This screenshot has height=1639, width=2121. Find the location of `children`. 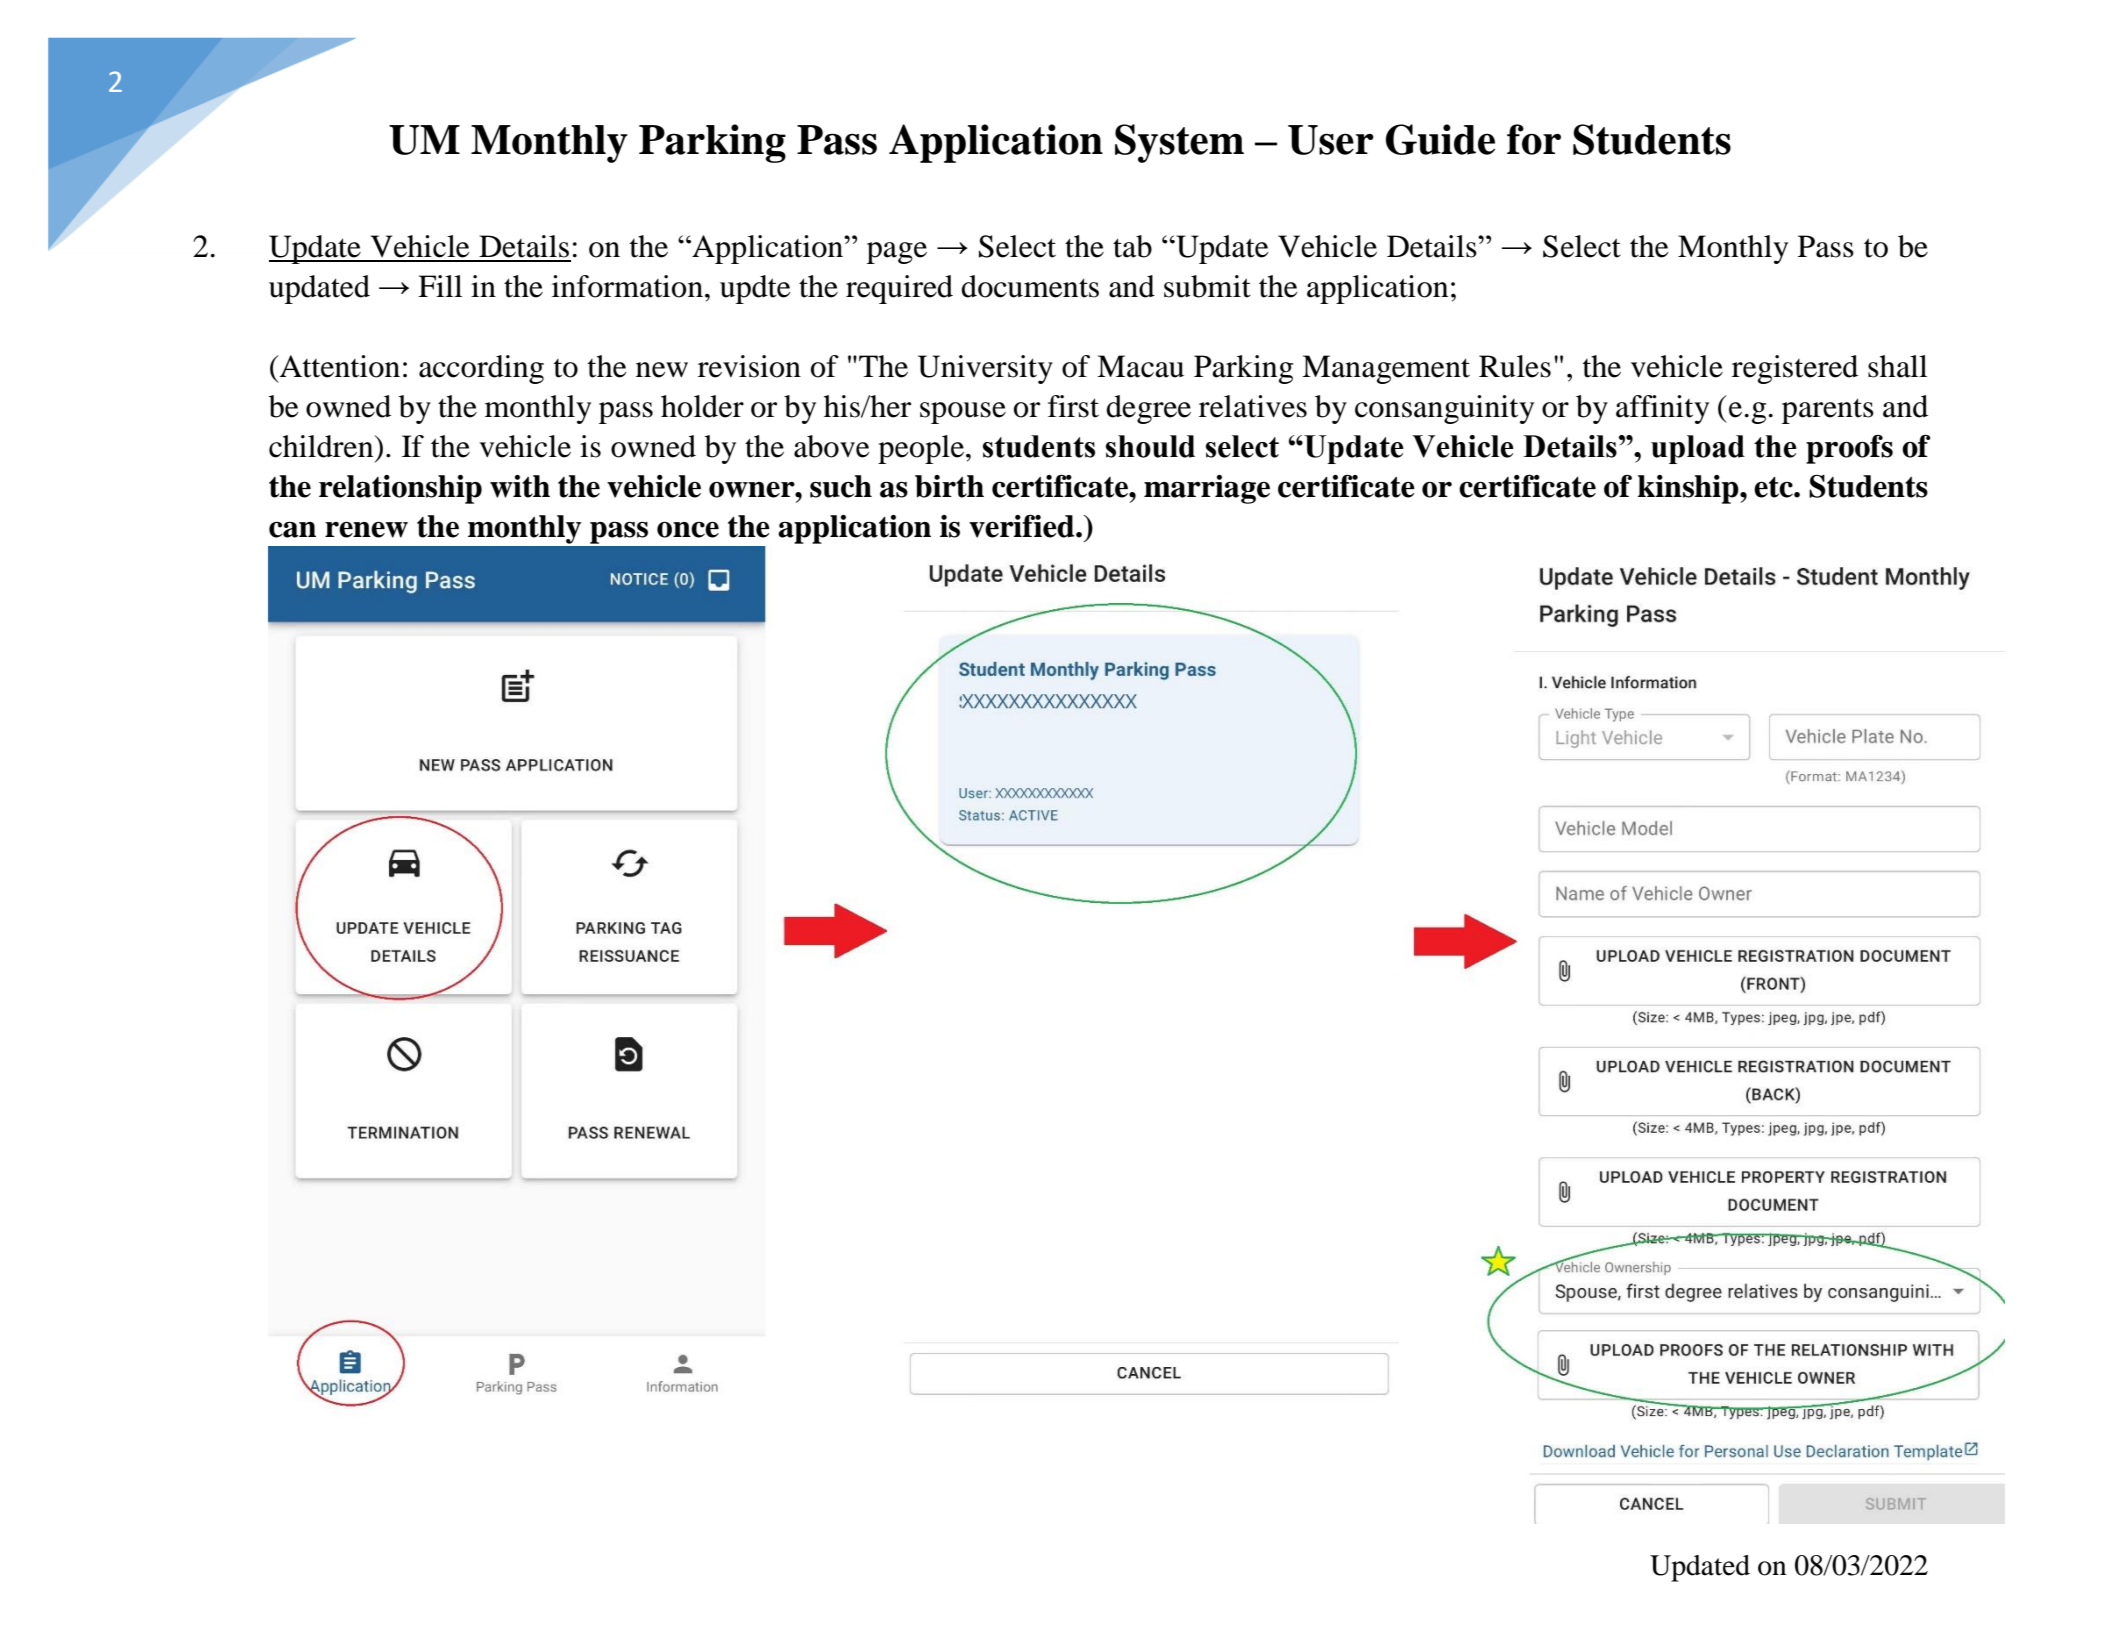

children is located at coordinates (322, 446).
